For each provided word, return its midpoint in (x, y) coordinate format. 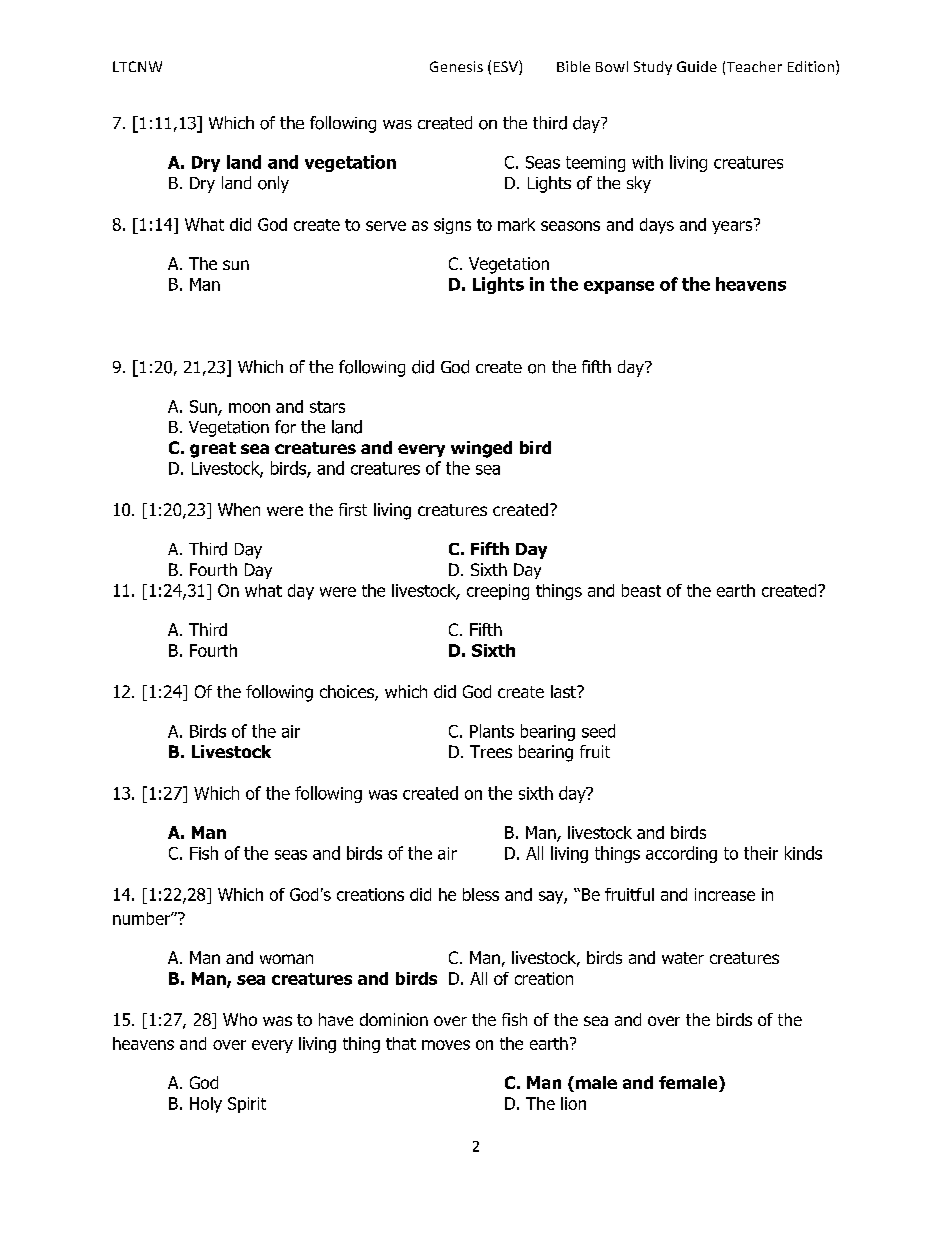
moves (446, 1045)
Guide (697, 66)
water (683, 958)
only (273, 184)
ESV (507, 67)
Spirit (247, 1105)
